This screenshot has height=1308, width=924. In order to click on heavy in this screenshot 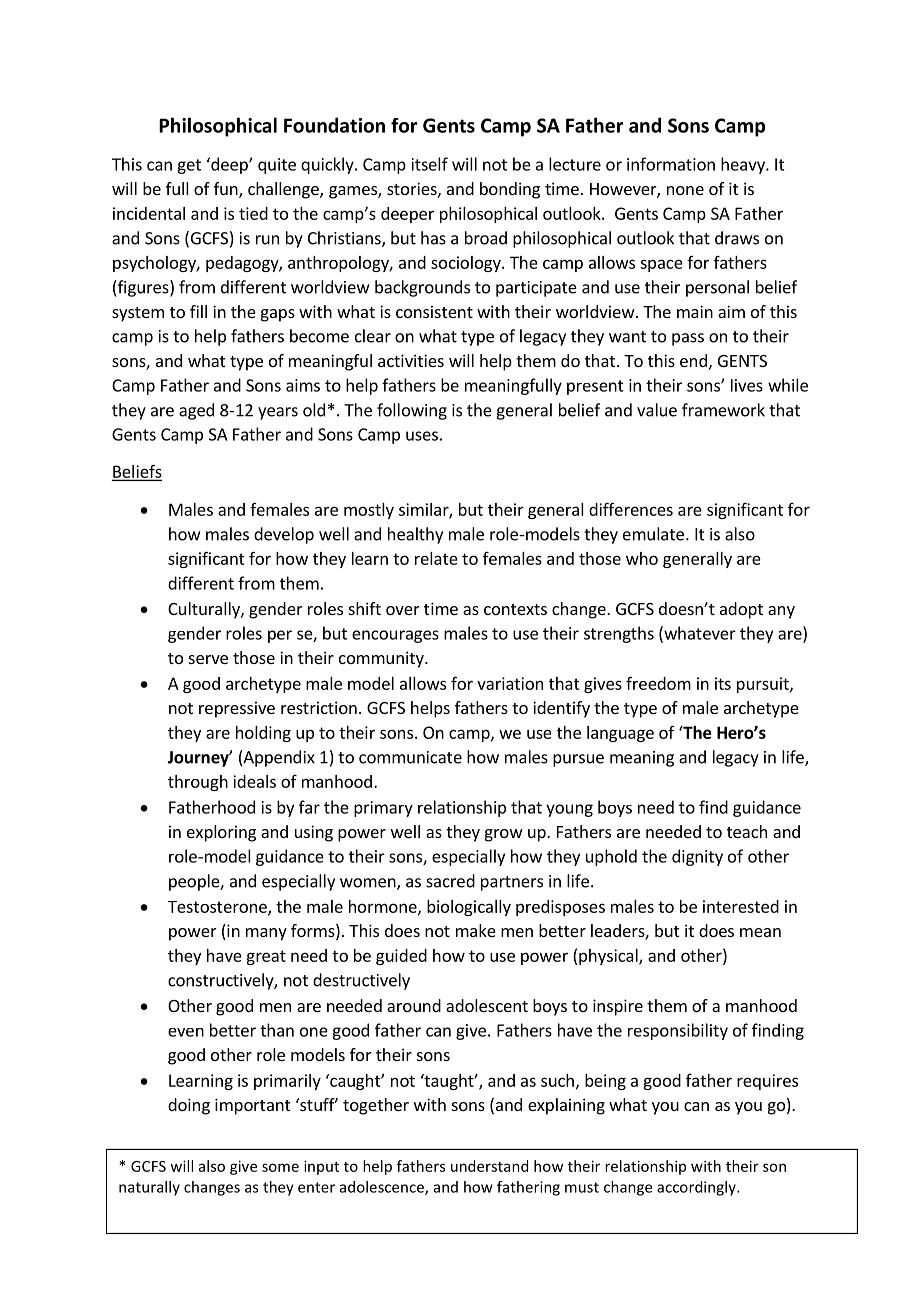, I will do `click(744, 165)`.
